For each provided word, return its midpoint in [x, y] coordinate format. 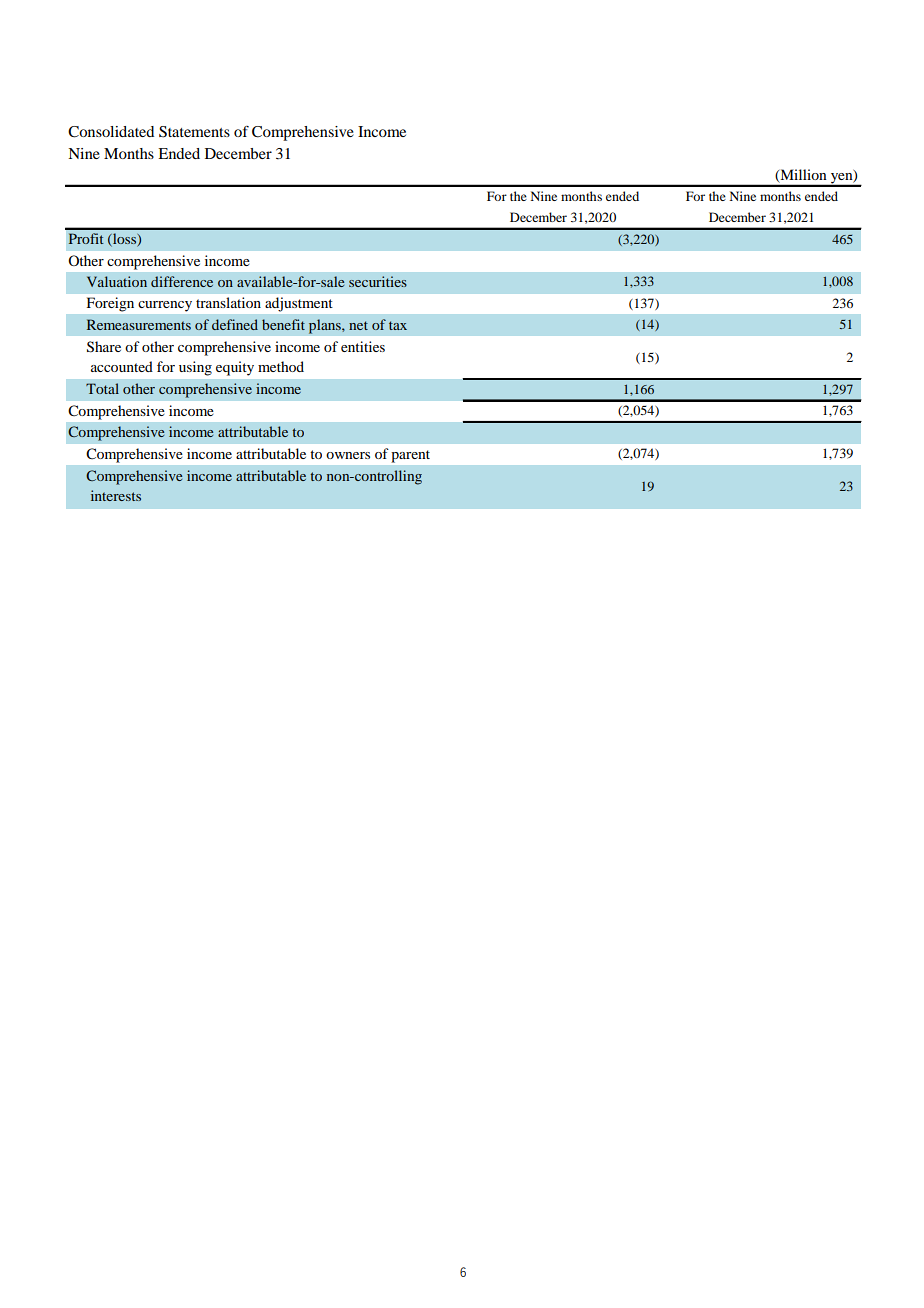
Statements [194, 132]
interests [116, 495]
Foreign [110, 304]
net [358, 325]
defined [235, 324]
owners [348, 455]
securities [378, 281]
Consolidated [111, 132]
